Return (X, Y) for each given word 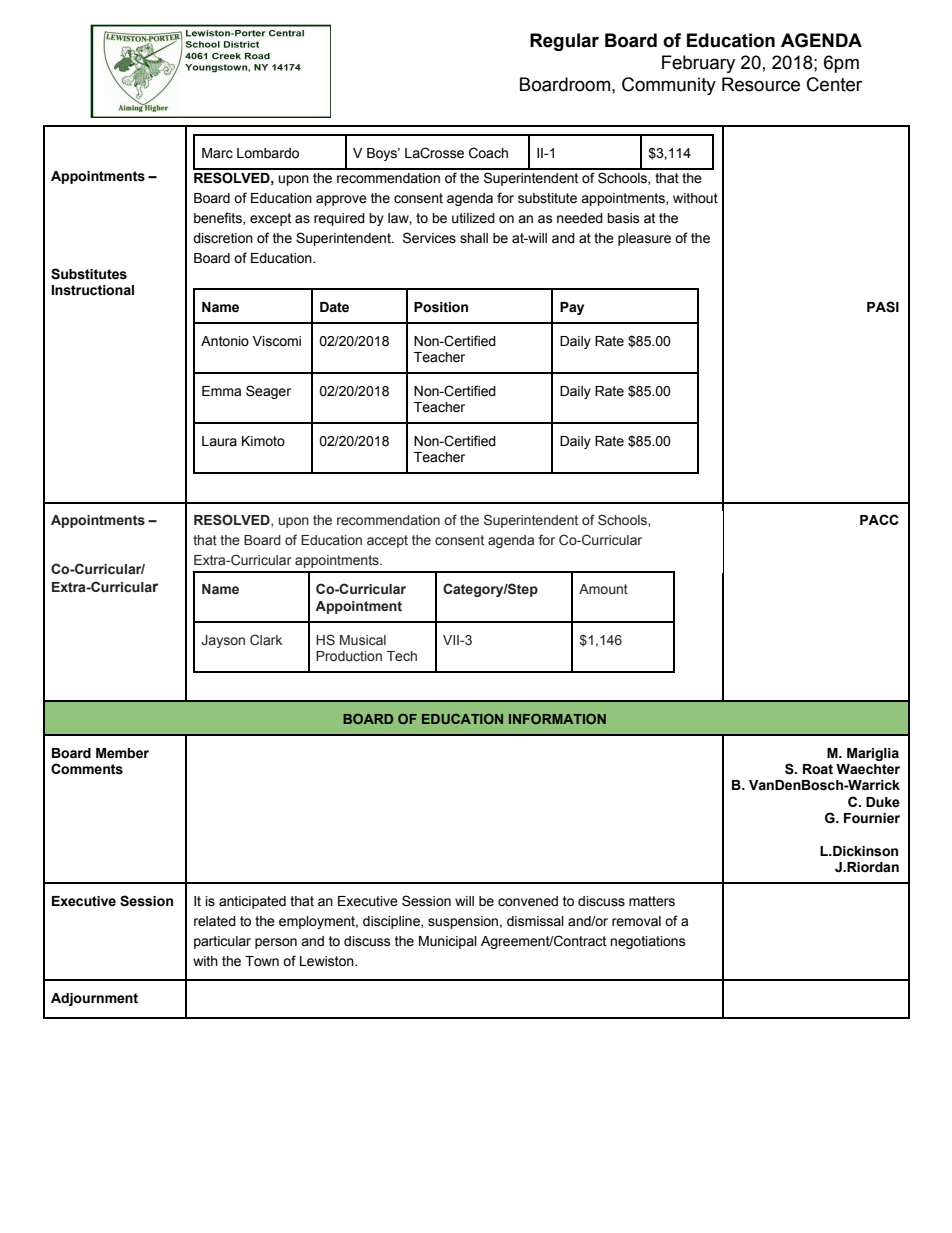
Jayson (223, 641)
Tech (402, 656)
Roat (818, 769)
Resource (761, 84)
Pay (572, 308)
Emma (221, 391)
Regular (564, 42)
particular (222, 942)
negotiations (648, 942)
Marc (217, 153)
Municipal (448, 942)
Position (441, 307)
